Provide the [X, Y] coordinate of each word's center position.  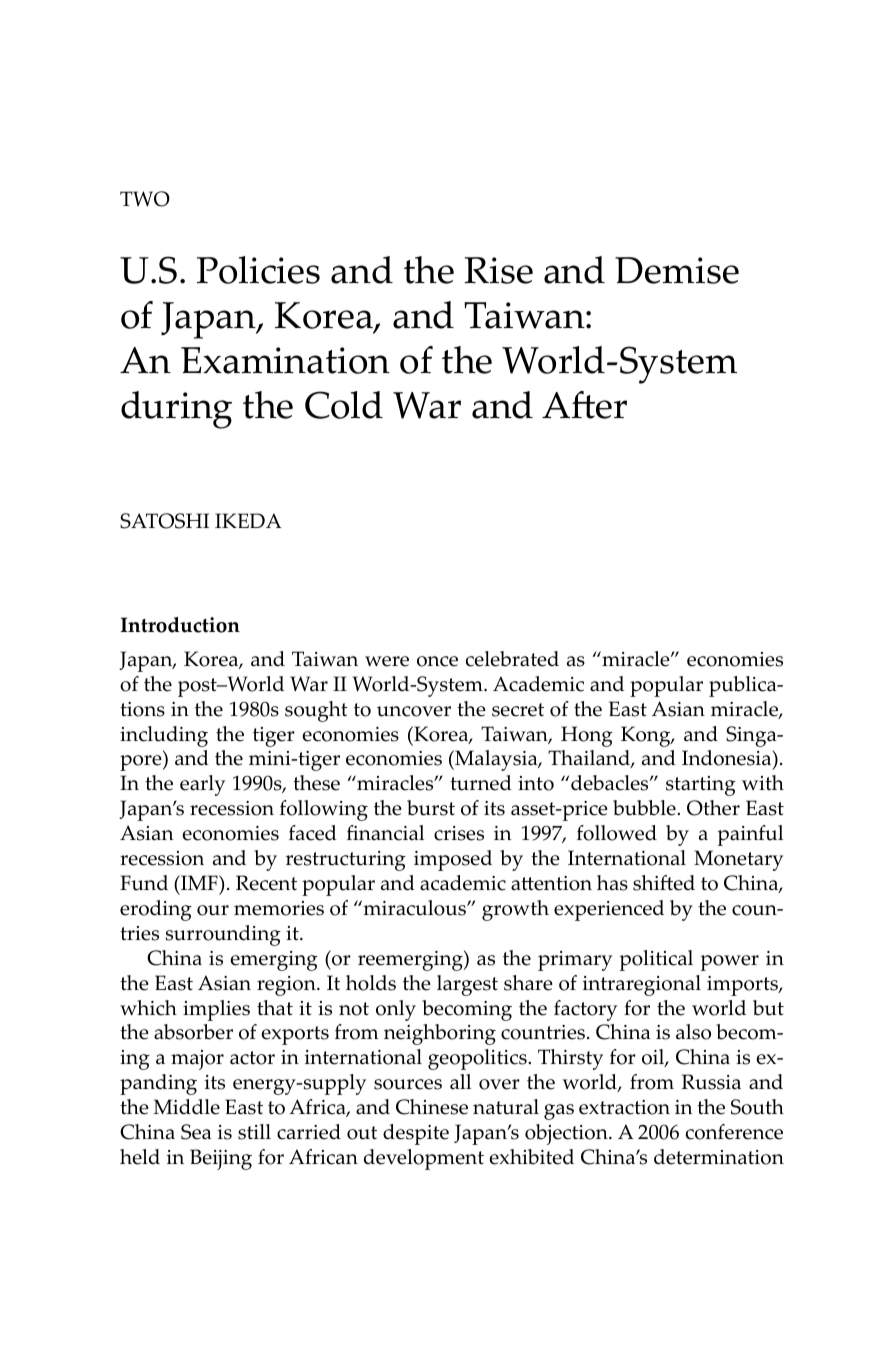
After [584, 405]
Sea [196, 1132]
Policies [258, 270]
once [437, 661]
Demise [677, 270]
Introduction [180, 625]
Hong [587, 736]
